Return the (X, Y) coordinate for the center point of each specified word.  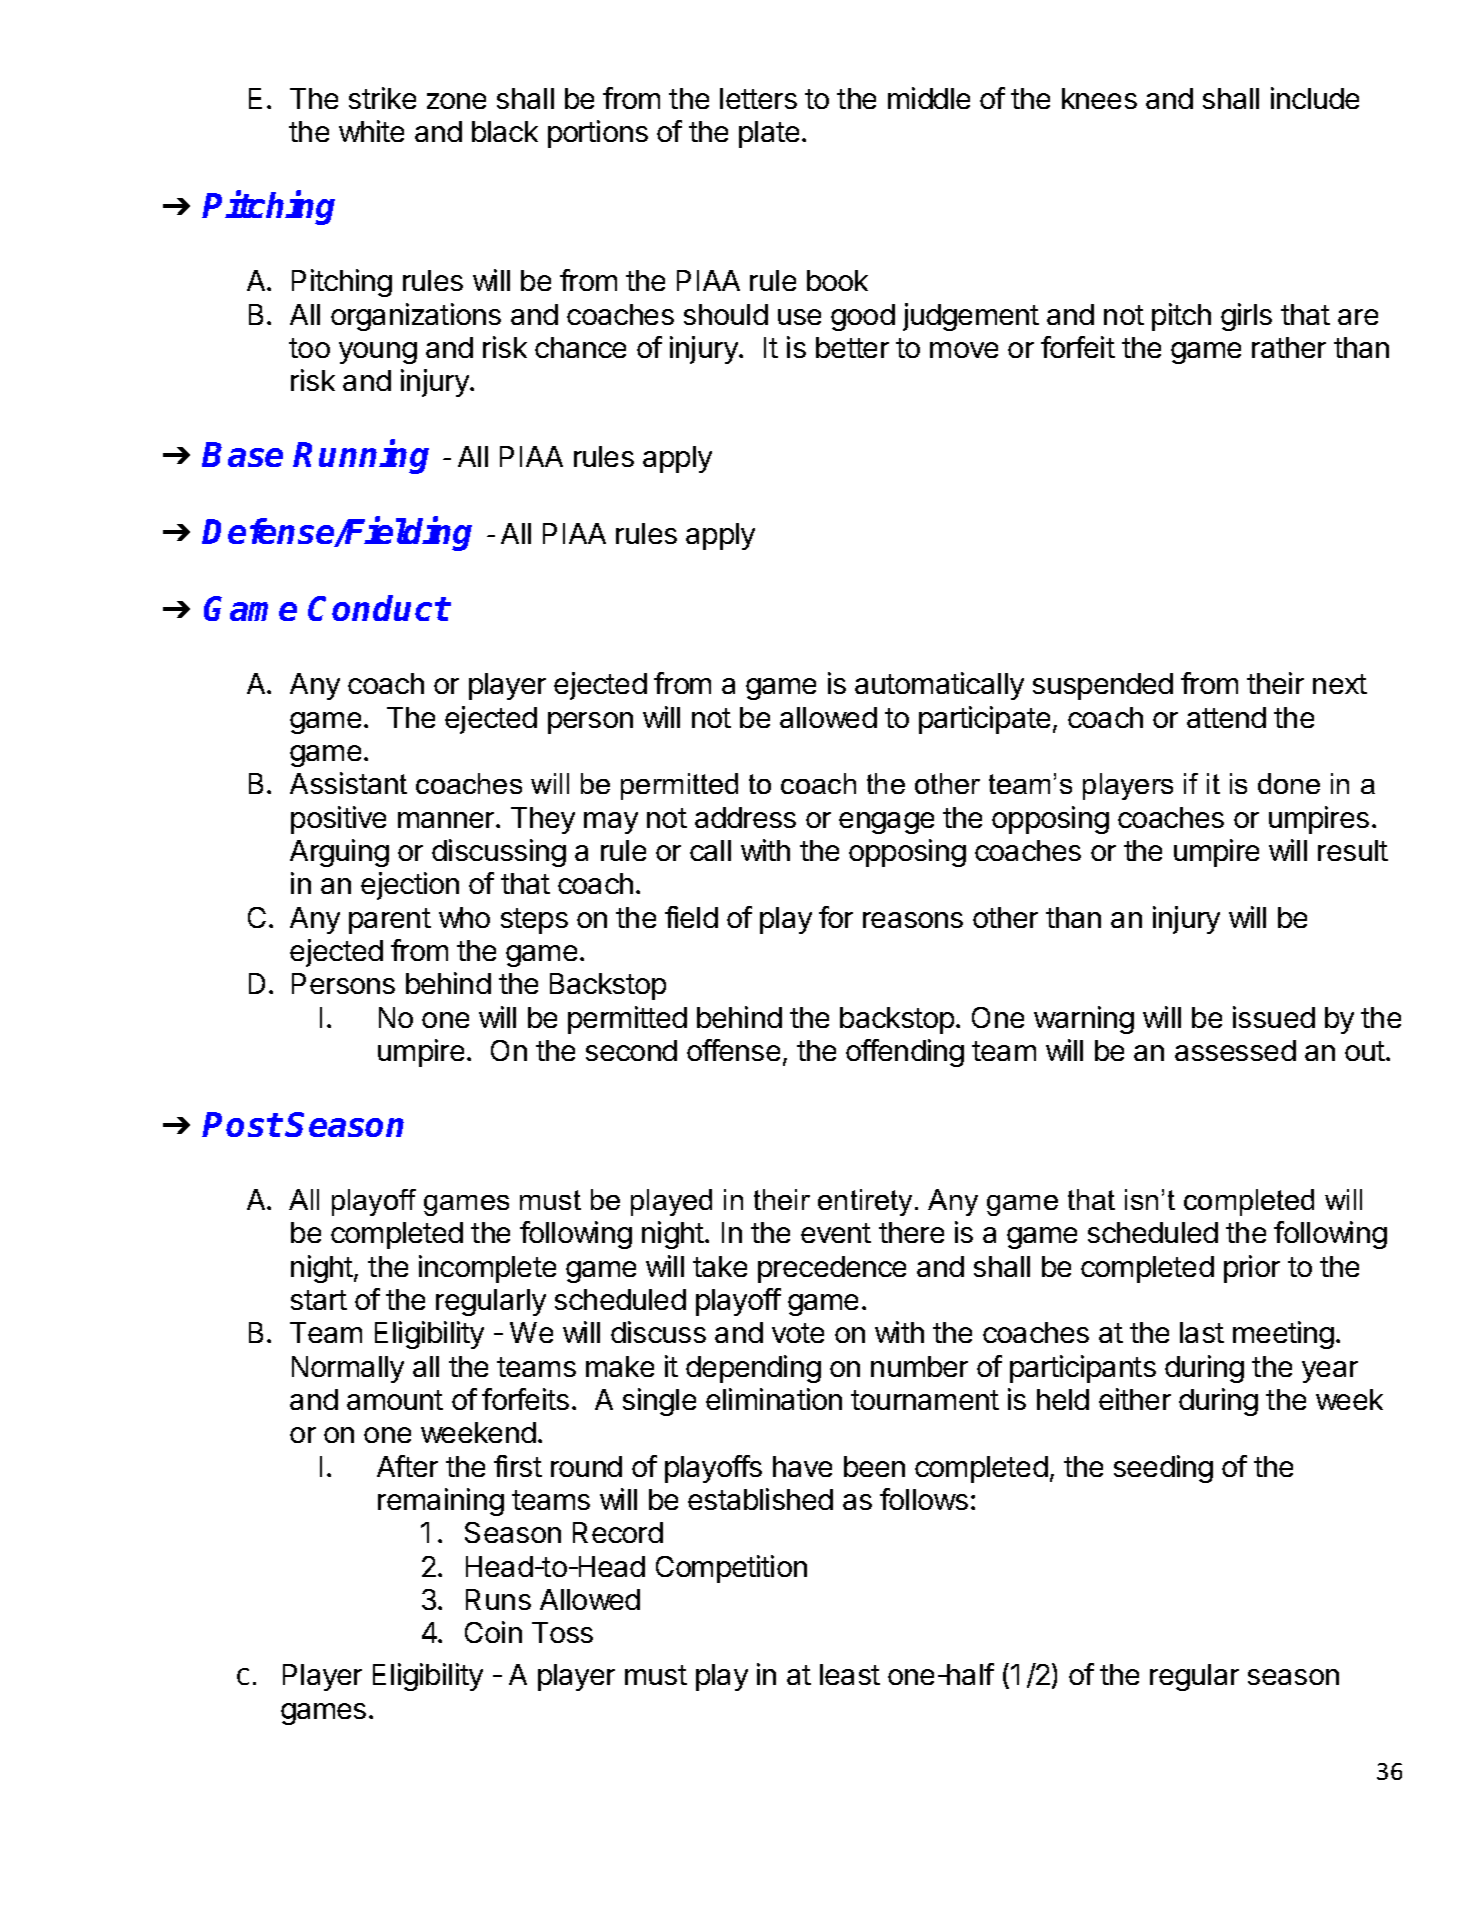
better (852, 347)
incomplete (487, 1269)
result (1353, 850)
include (1315, 98)
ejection (410, 886)
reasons (913, 920)
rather (1289, 347)
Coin (493, 1632)
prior (1252, 1269)
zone (456, 101)
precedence (832, 1269)
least (850, 1674)
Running (361, 457)
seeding (1163, 1469)
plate (769, 134)
